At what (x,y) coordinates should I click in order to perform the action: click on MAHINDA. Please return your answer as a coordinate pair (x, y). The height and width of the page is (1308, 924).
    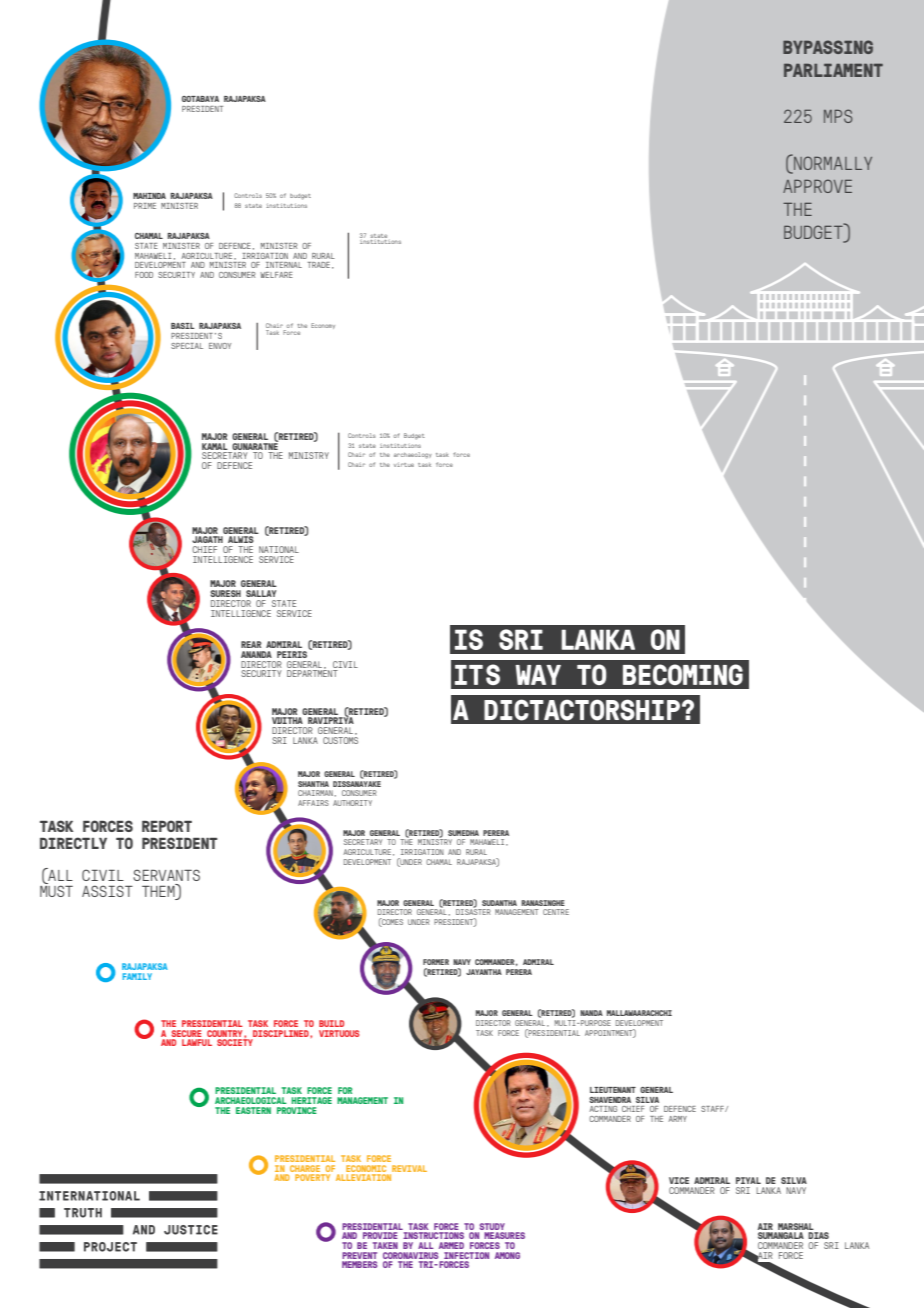
    Looking at the image, I should click on (149, 196).
